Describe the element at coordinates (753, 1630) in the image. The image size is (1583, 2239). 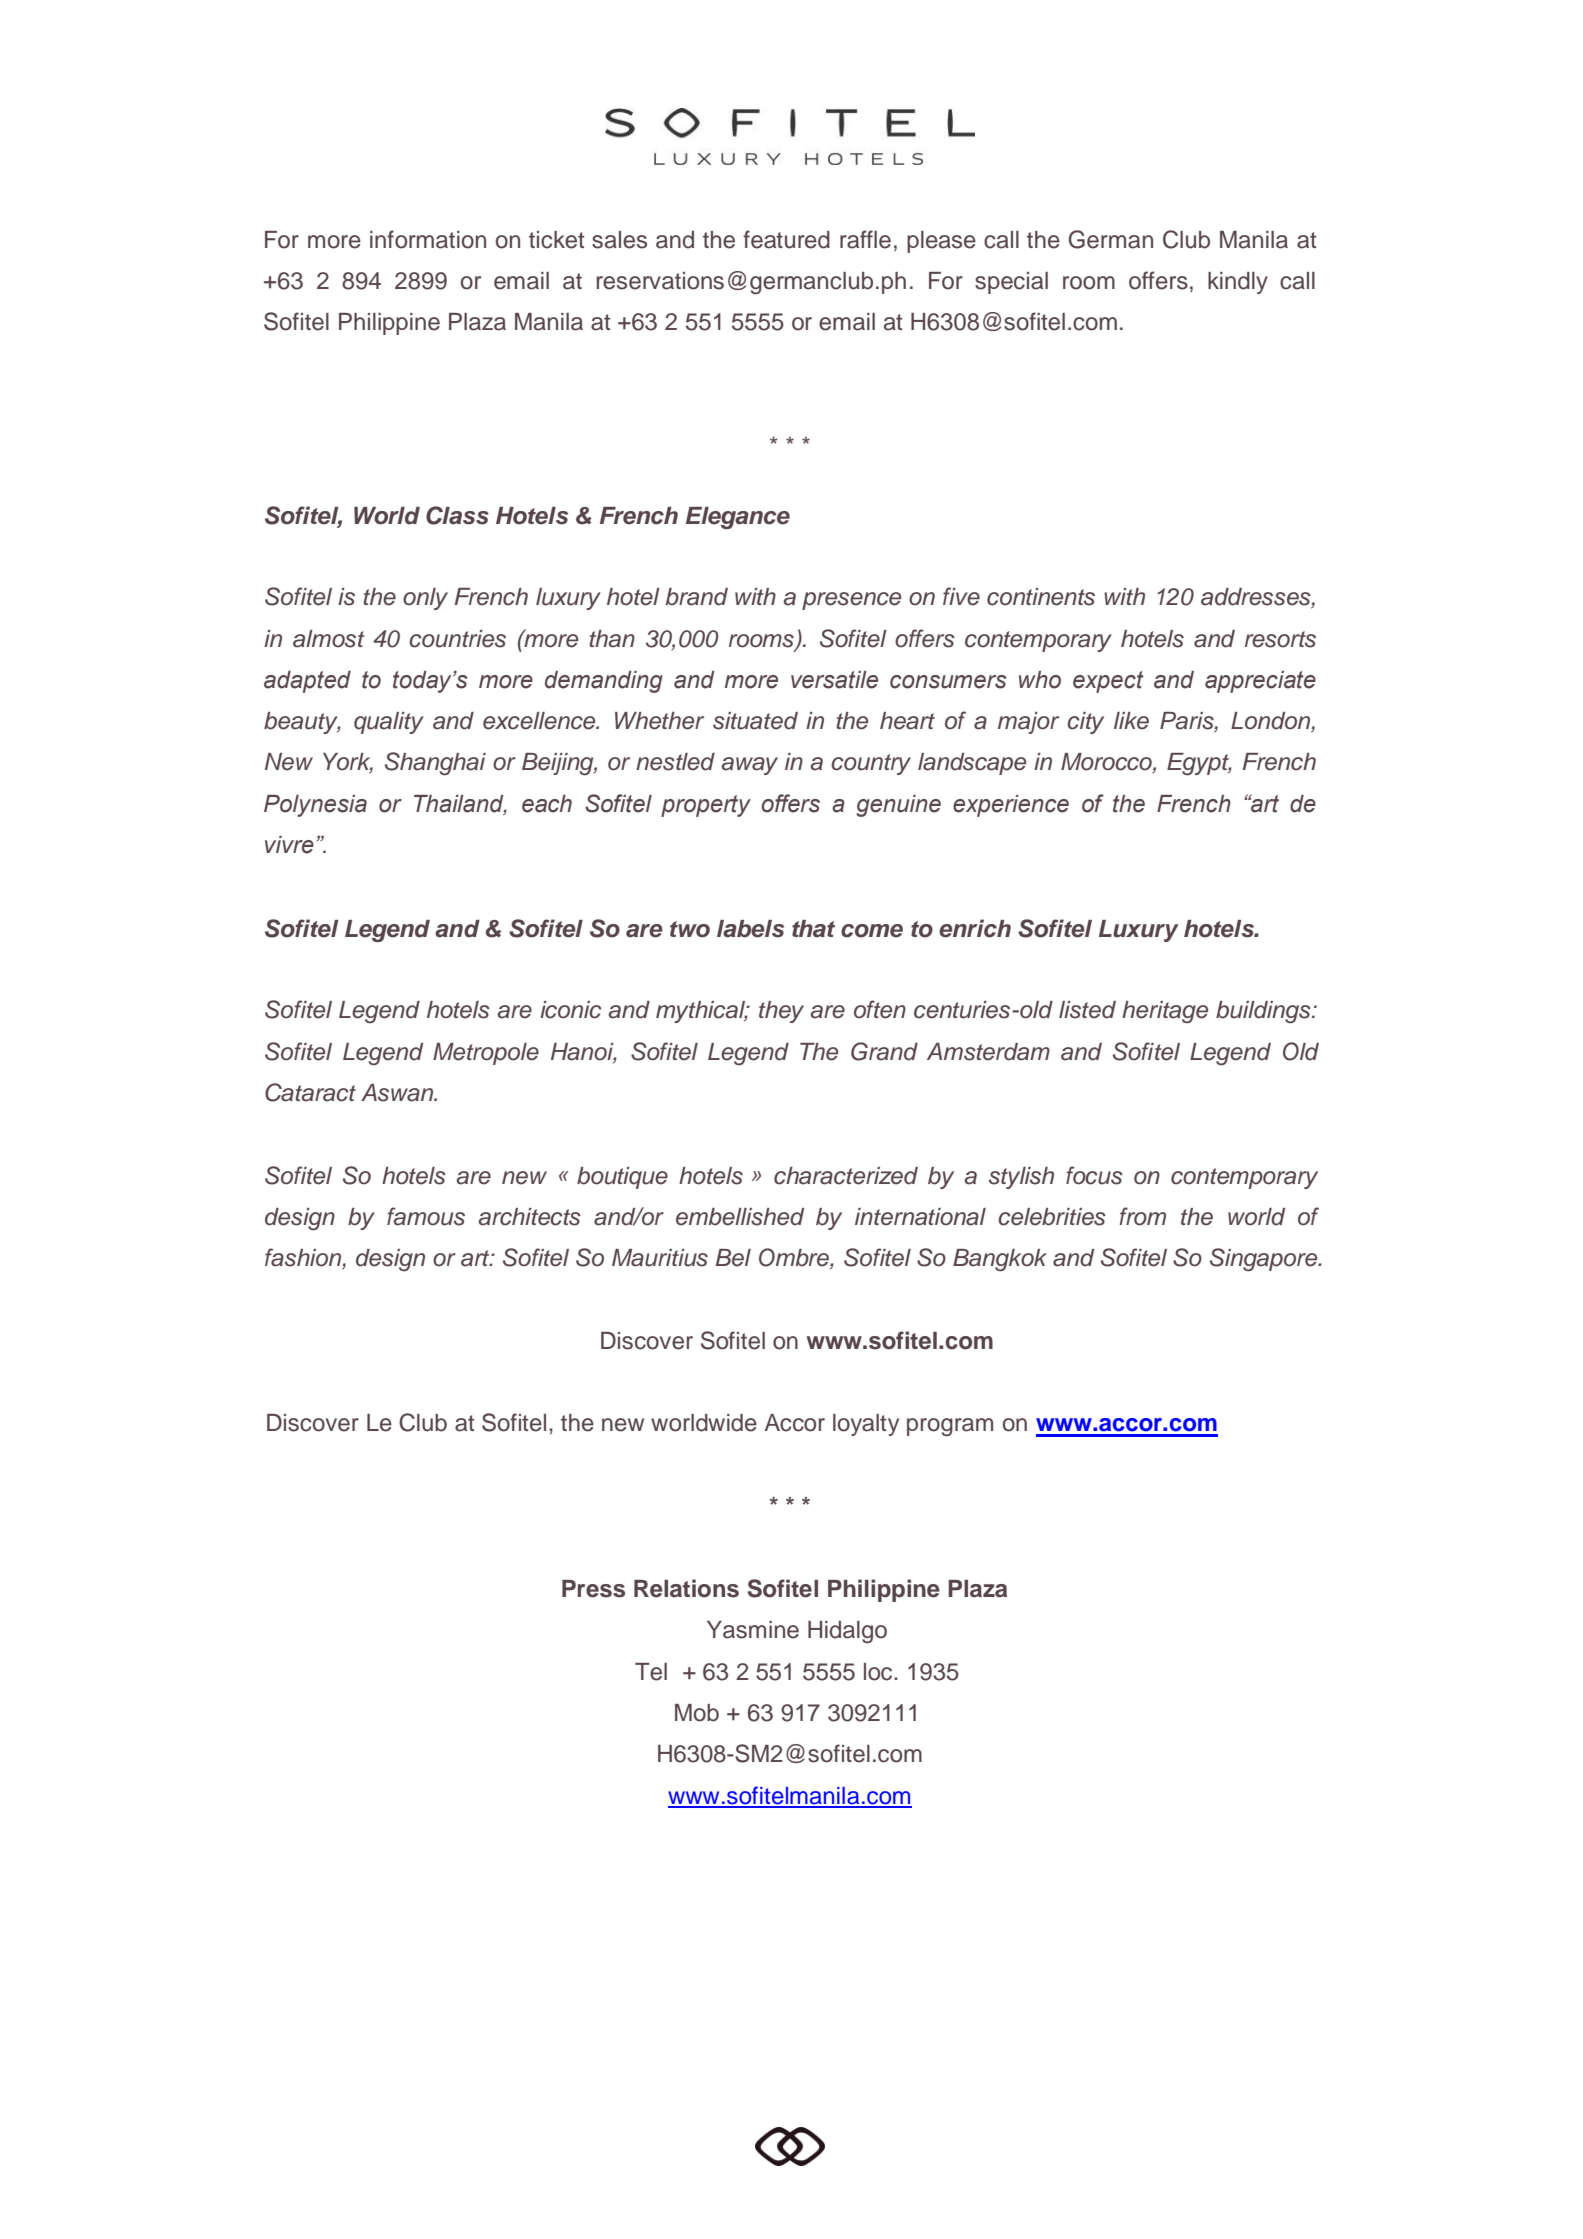
I see `Yasmine` at that location.
